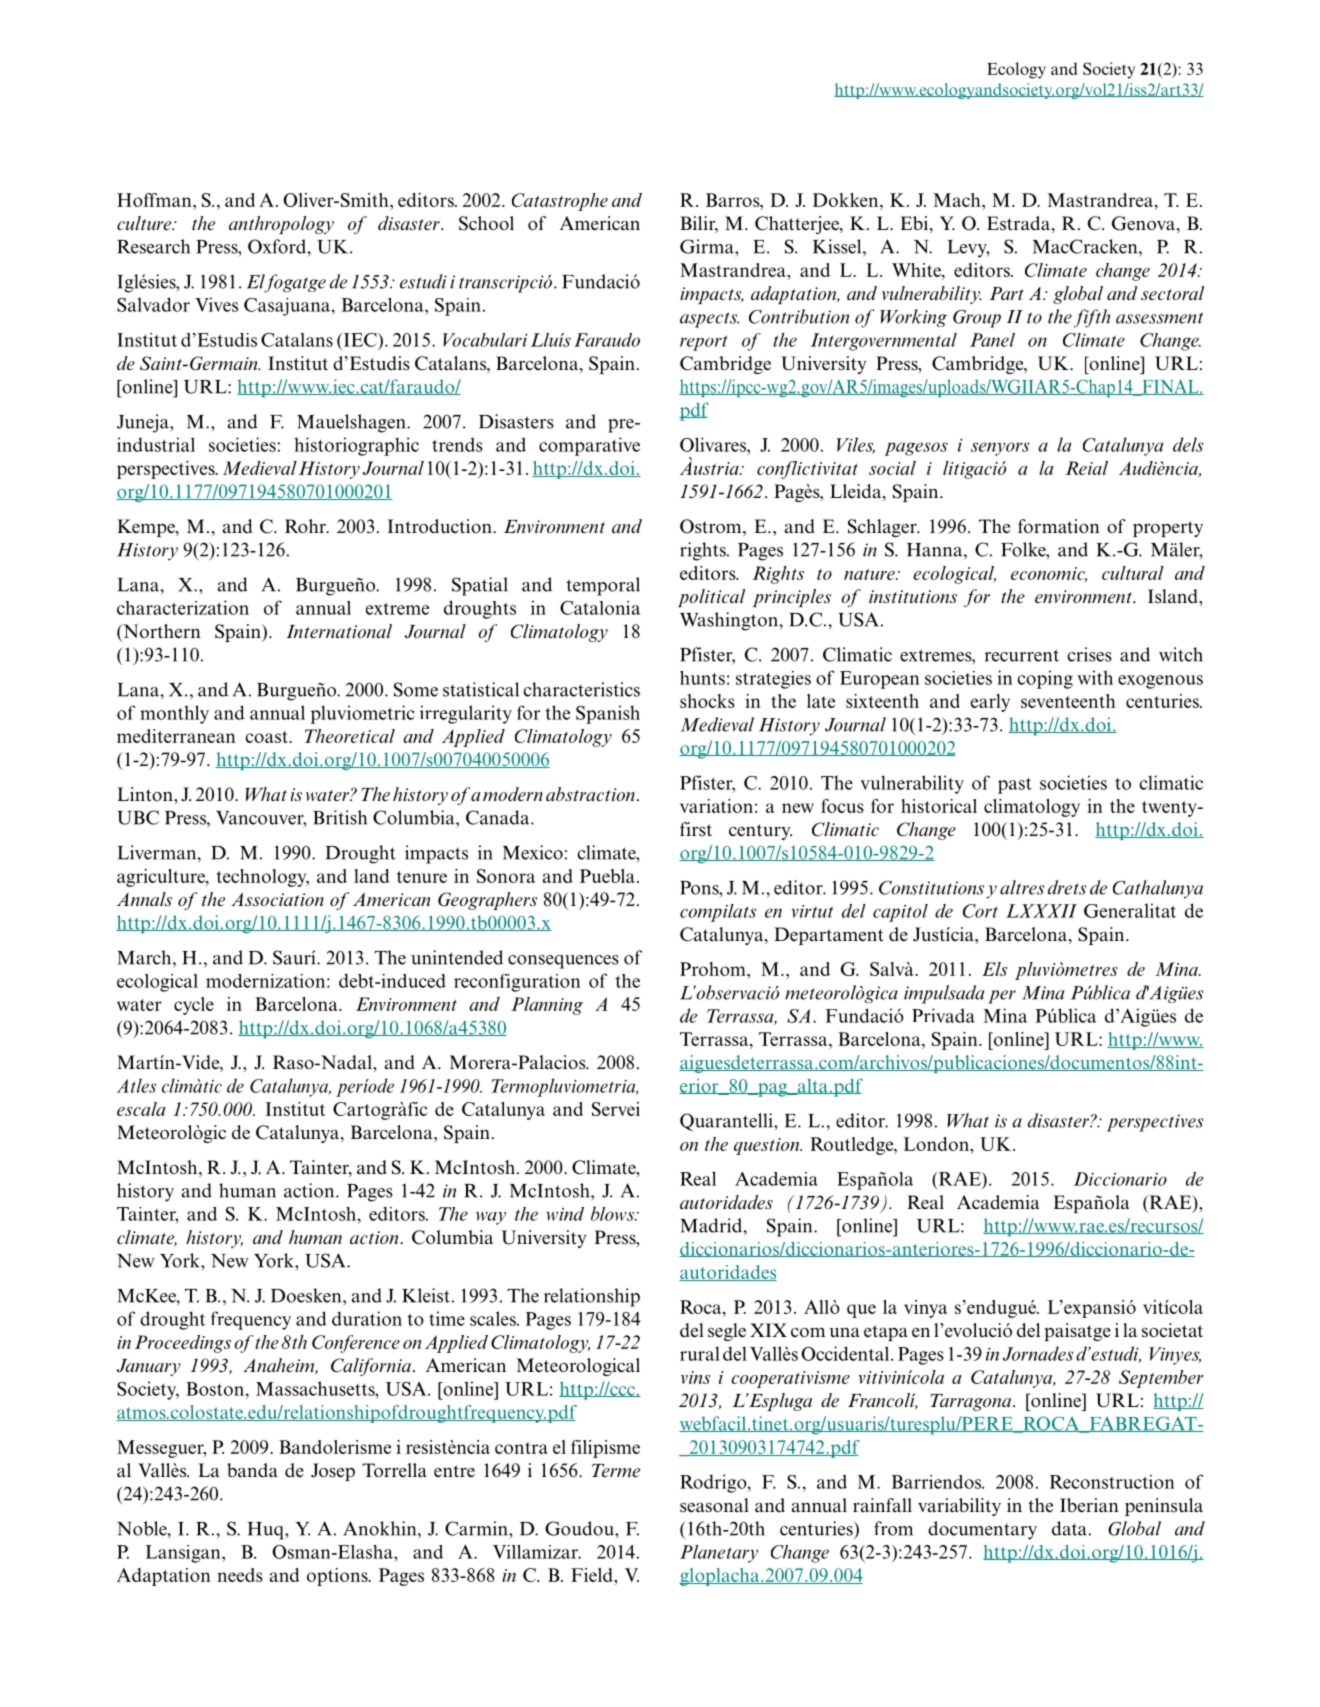 This page has height=1707, width=1320. I want to click on Planetary, so click(719, 1554).
